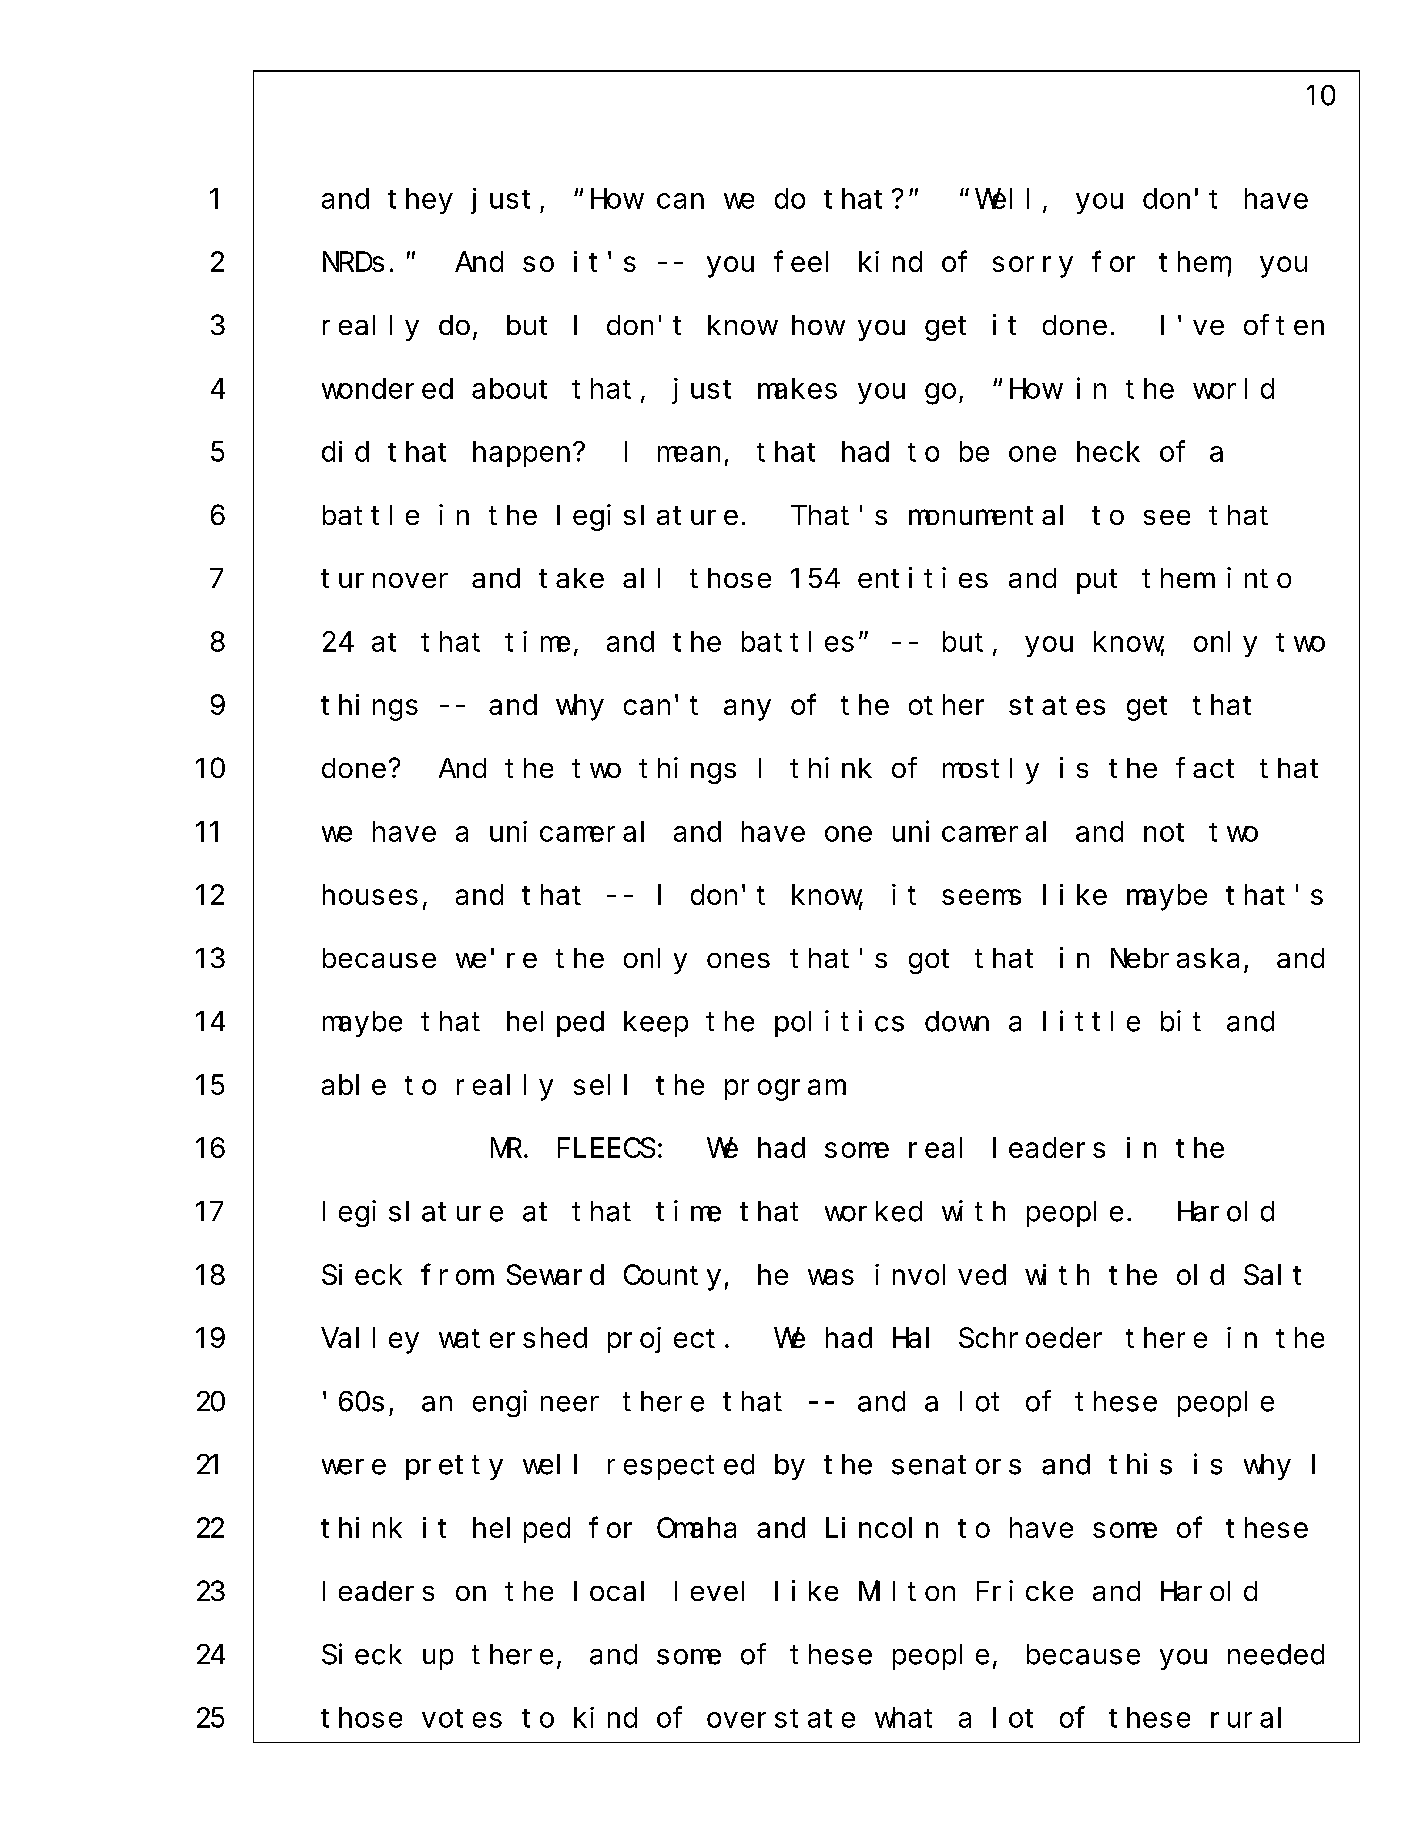 This page has height=1844, width=1425. Describe the element at coordinates (555, 1275) in the page. I see `Seward` at that location.
